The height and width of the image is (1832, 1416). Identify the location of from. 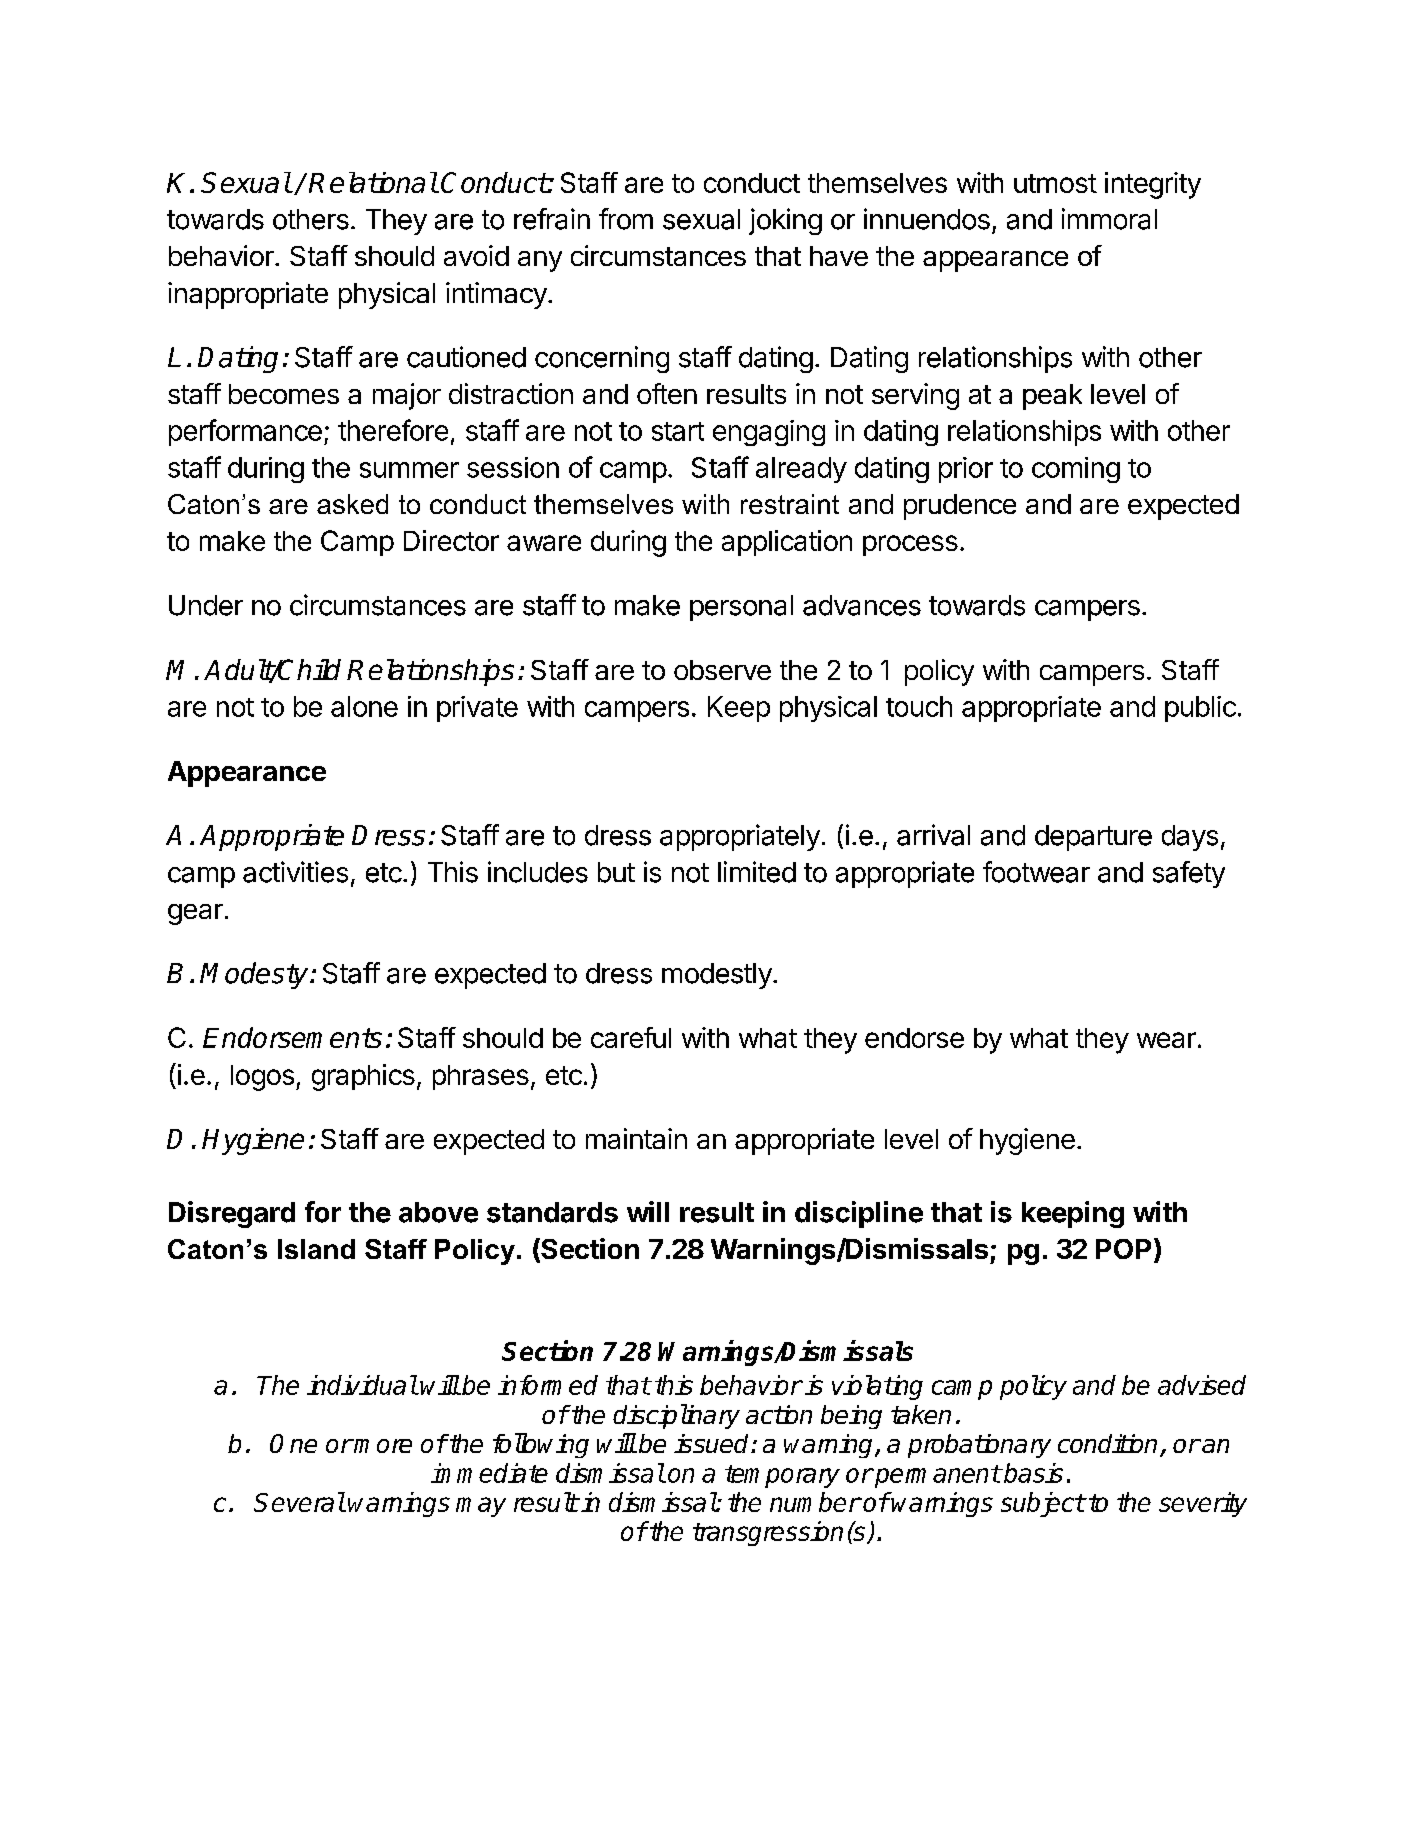
(626, 219).
